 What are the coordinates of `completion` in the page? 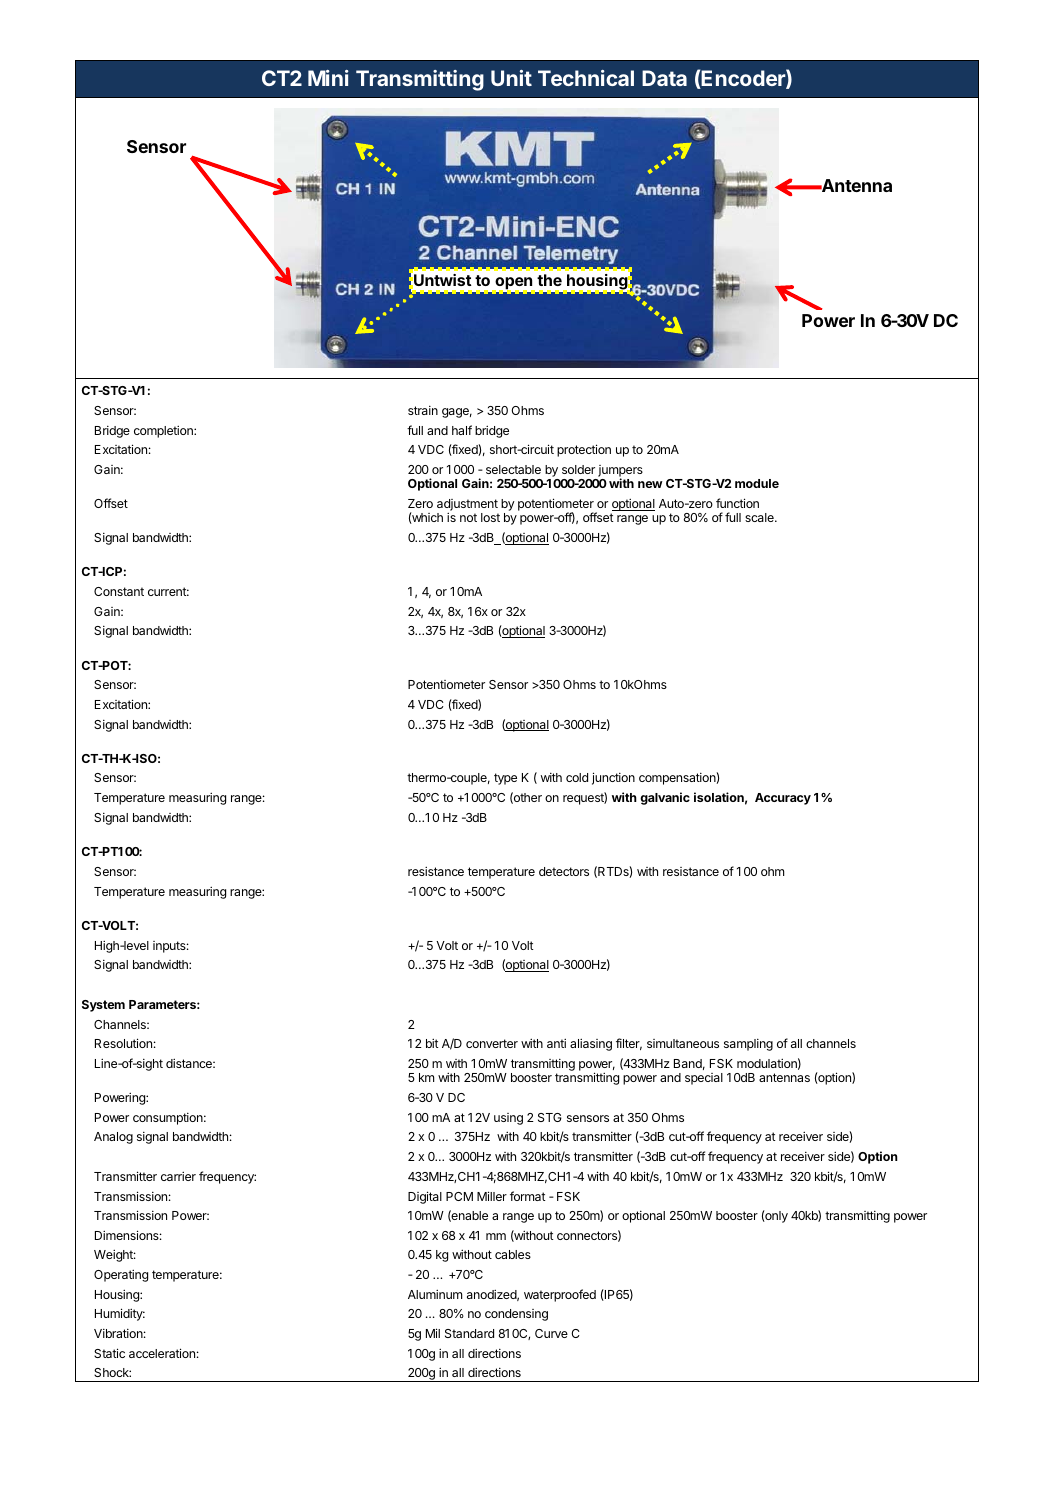 It's located at (164, 431).
